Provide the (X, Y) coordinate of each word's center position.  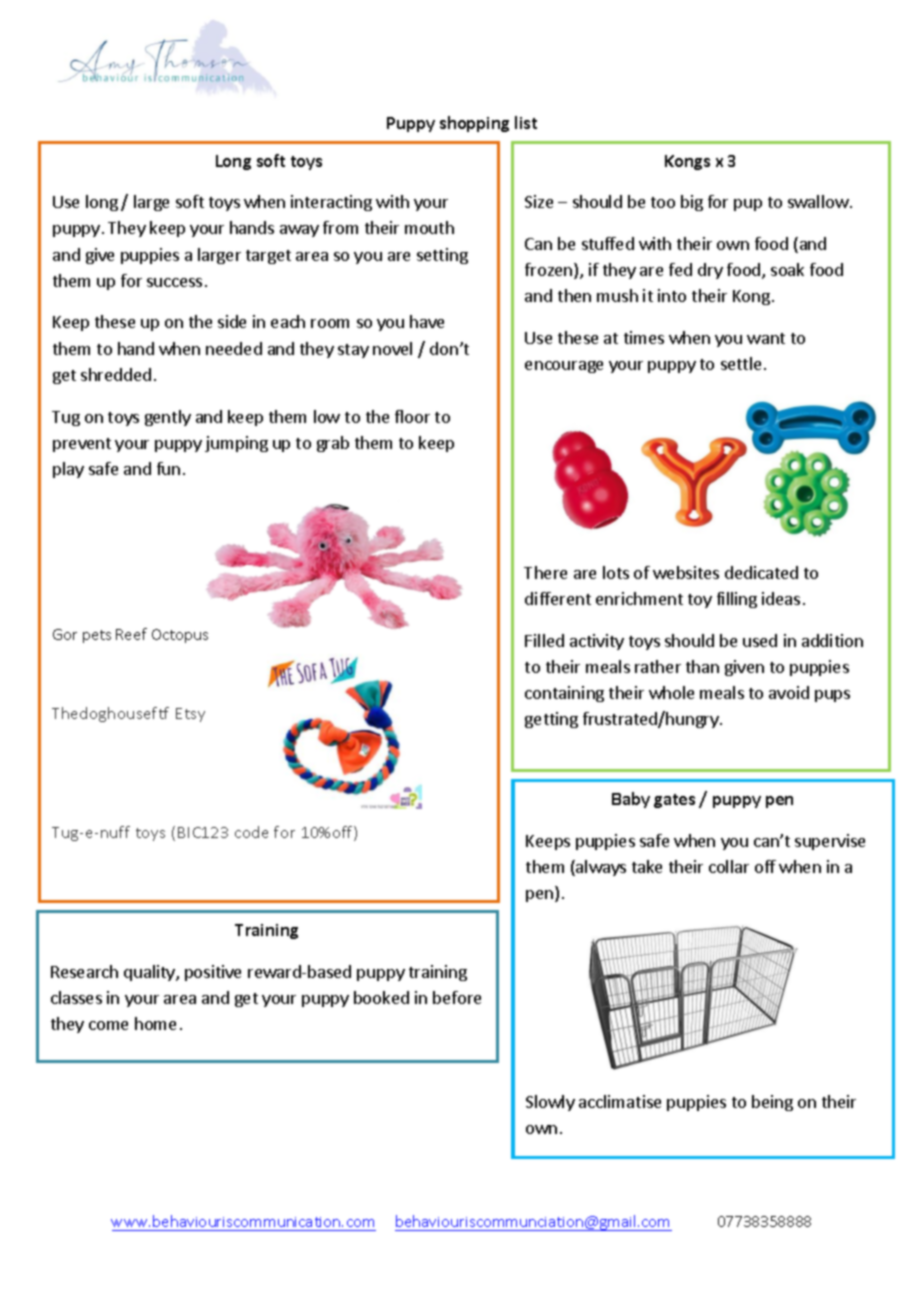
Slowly (550, 1103)
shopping (474, 124)
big (692, 203)
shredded (116, 374)
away (299, 231)
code (251, 832)
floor (412, 416)
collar (729, 866)
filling (737, 600)
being (772, 1103)
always (600, 868)
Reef (131, 634)
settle (741, 363)
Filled (544, 640)
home (155, 1023)
